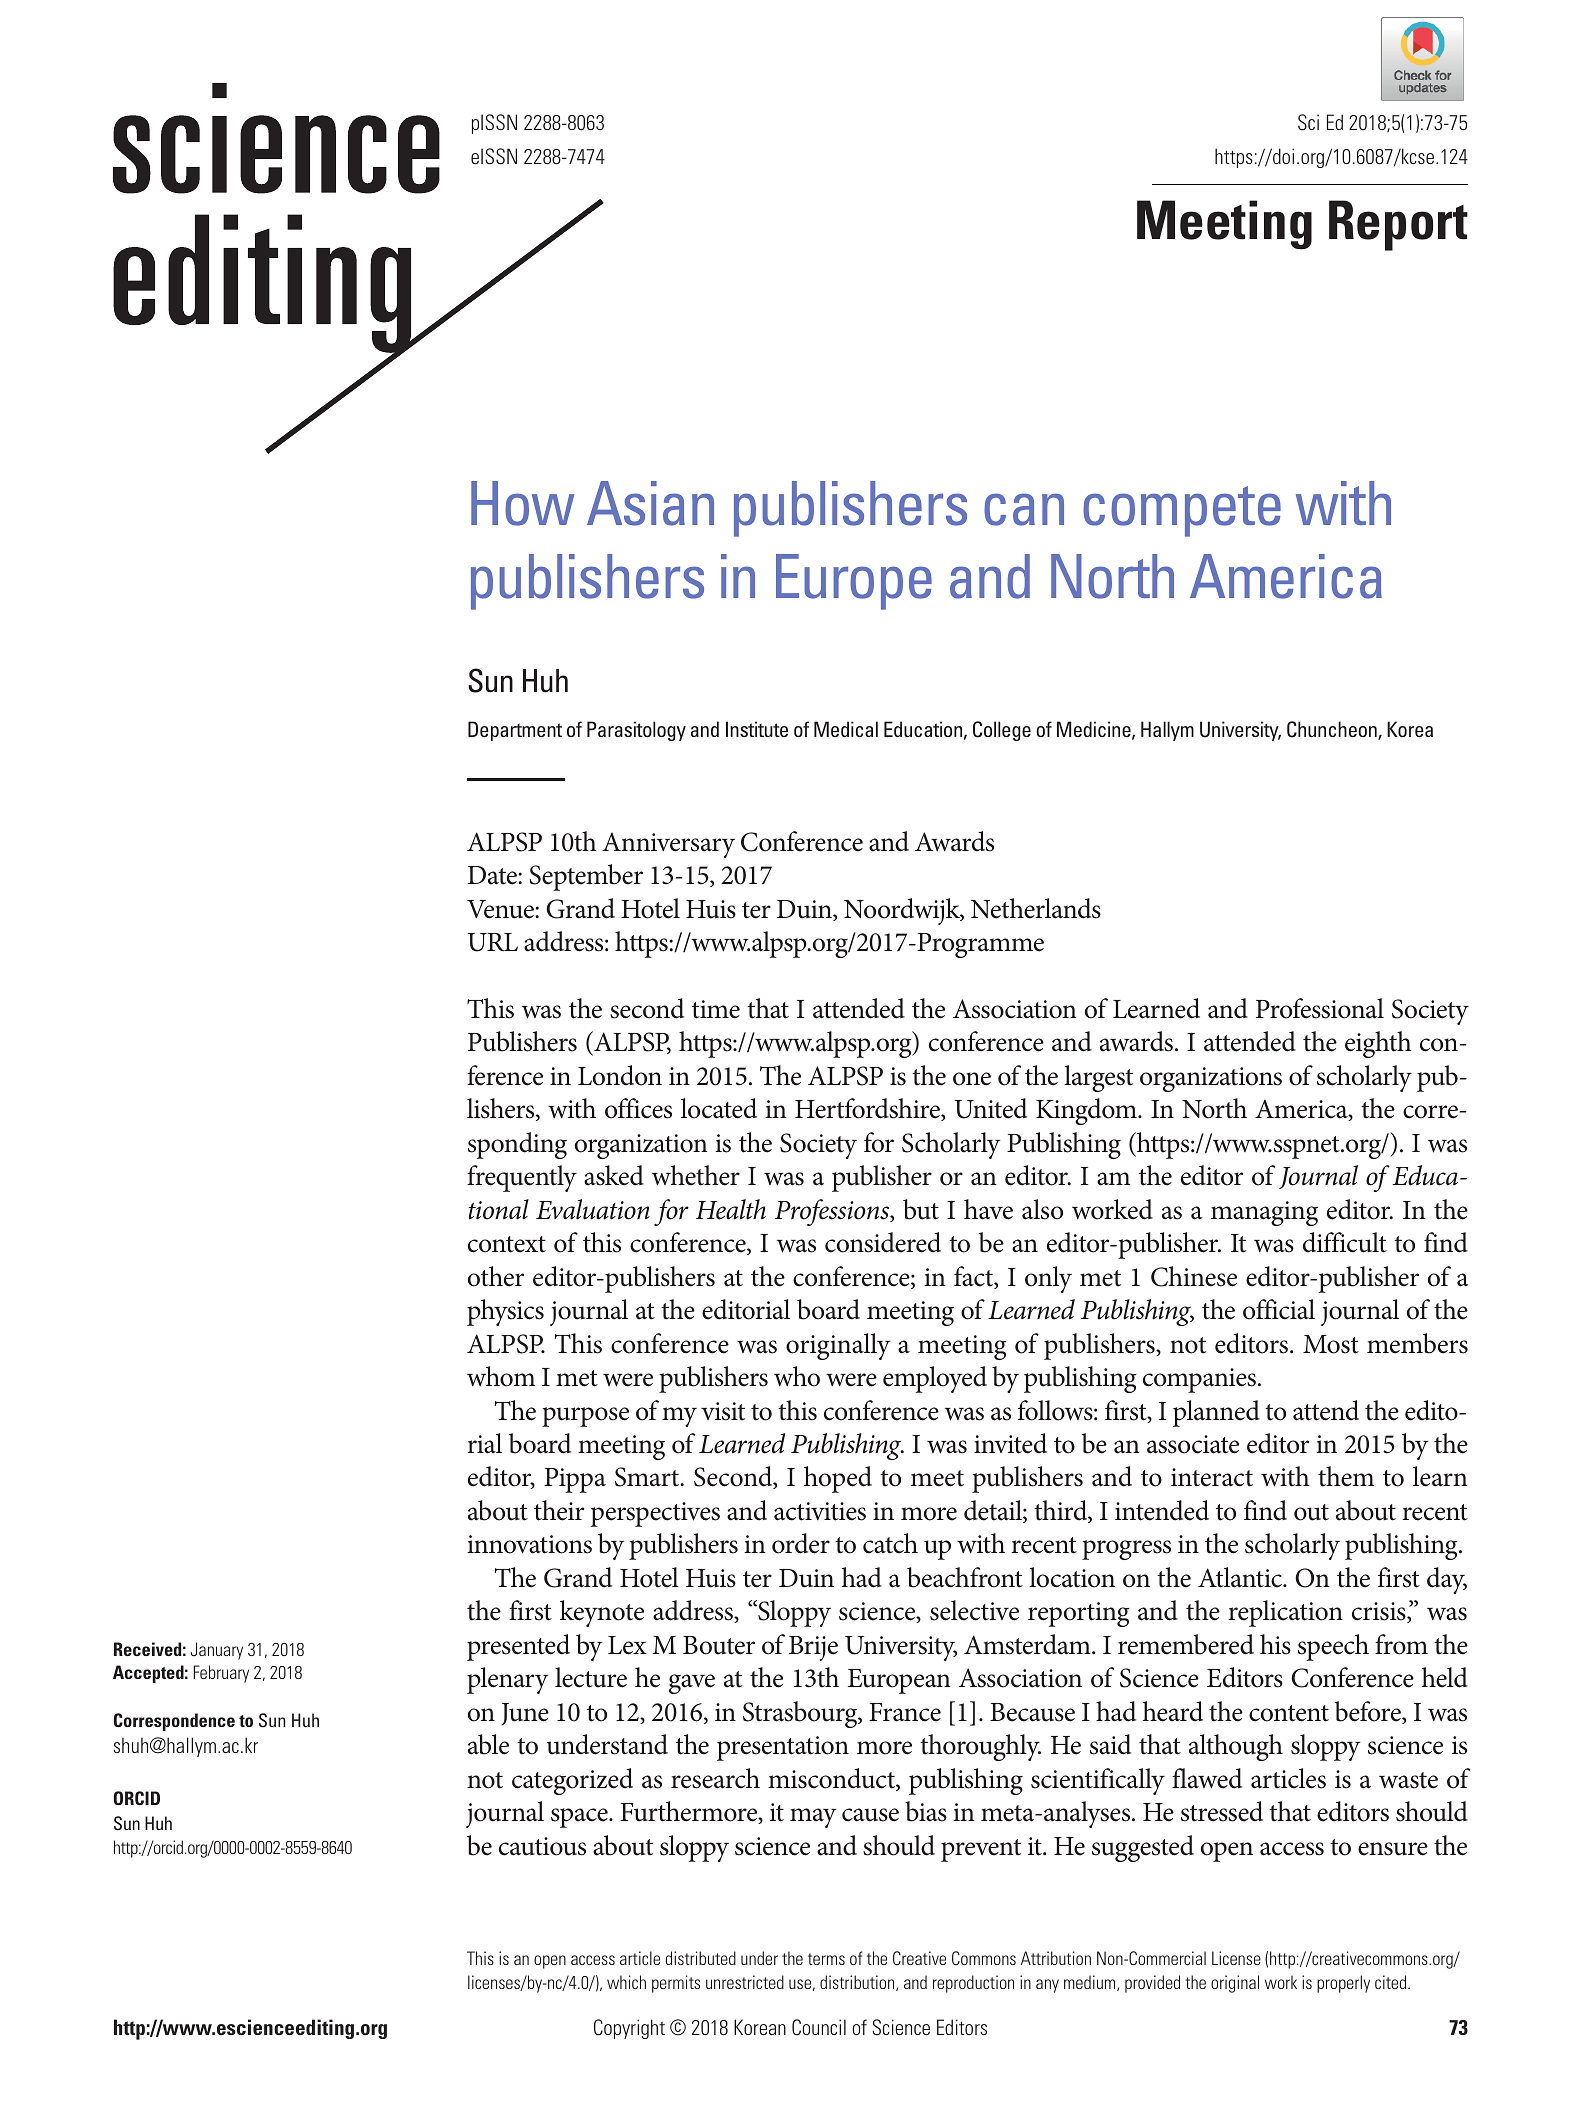  I want to click on content, so click(1289, 1713).
